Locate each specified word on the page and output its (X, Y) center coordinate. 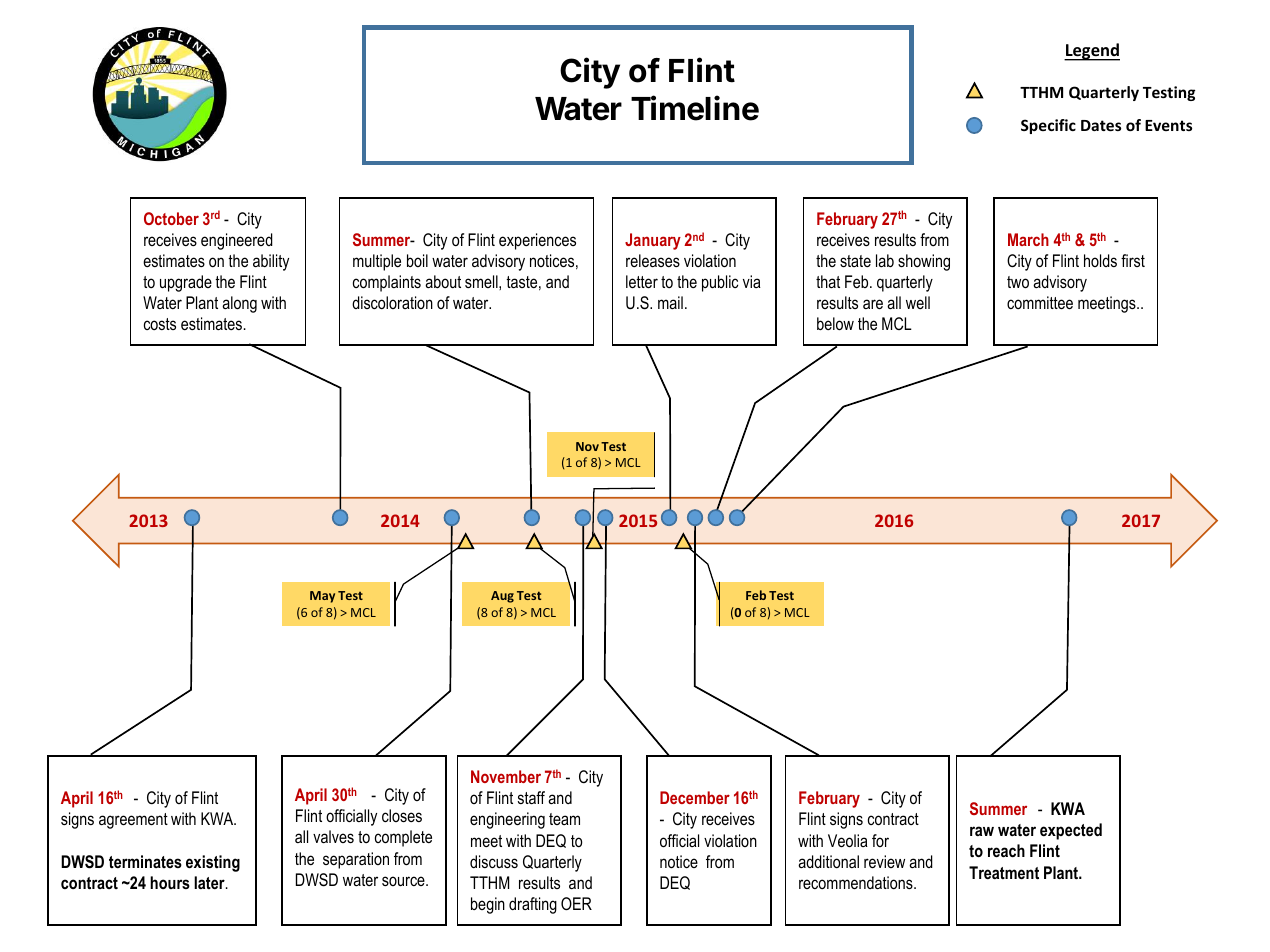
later (210, 882)
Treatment (1004, 873)
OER (576, 903)
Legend (1092, 52)
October (171, 218)
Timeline (695, 108)
